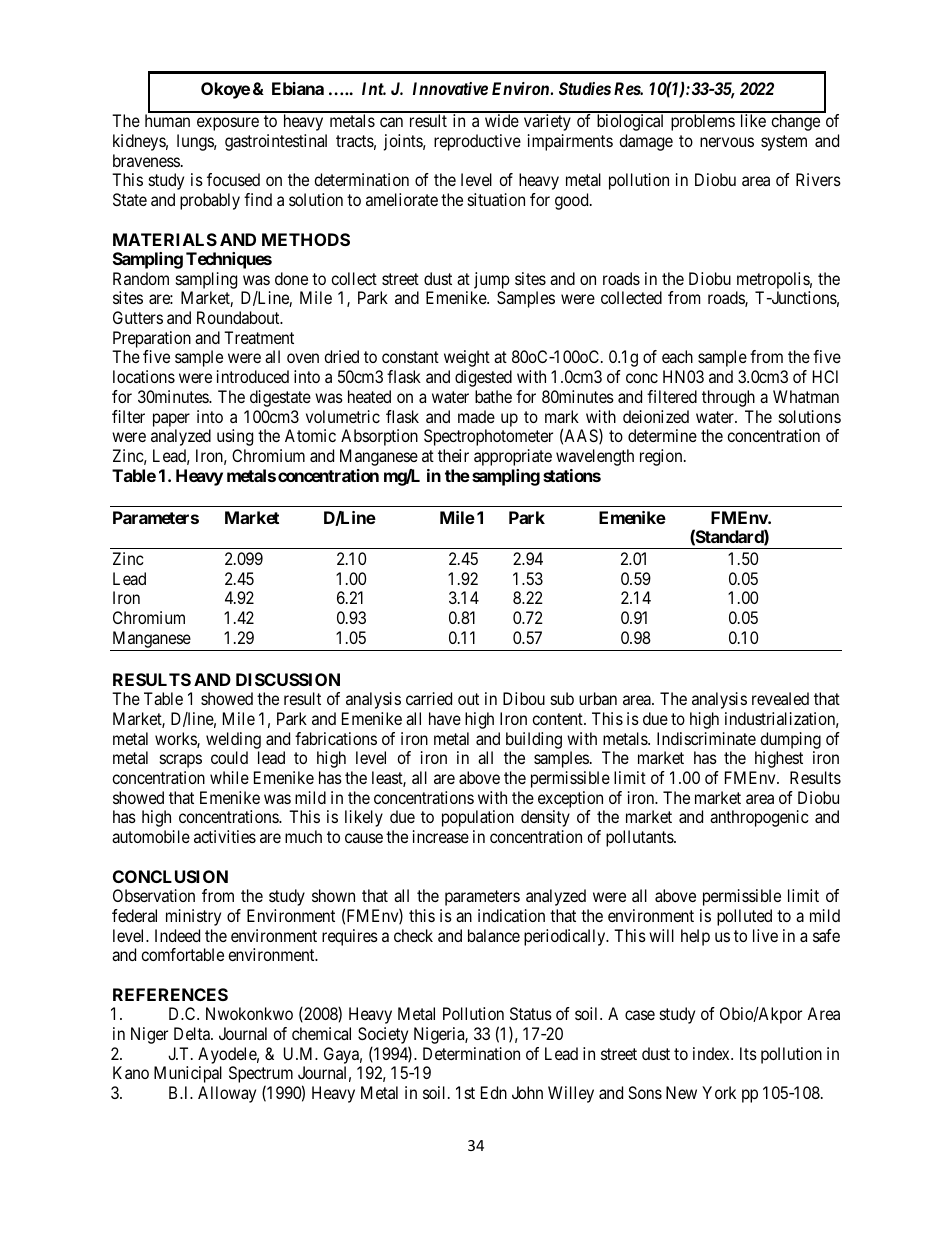  I want to click on exposure, so click(228, 124).
